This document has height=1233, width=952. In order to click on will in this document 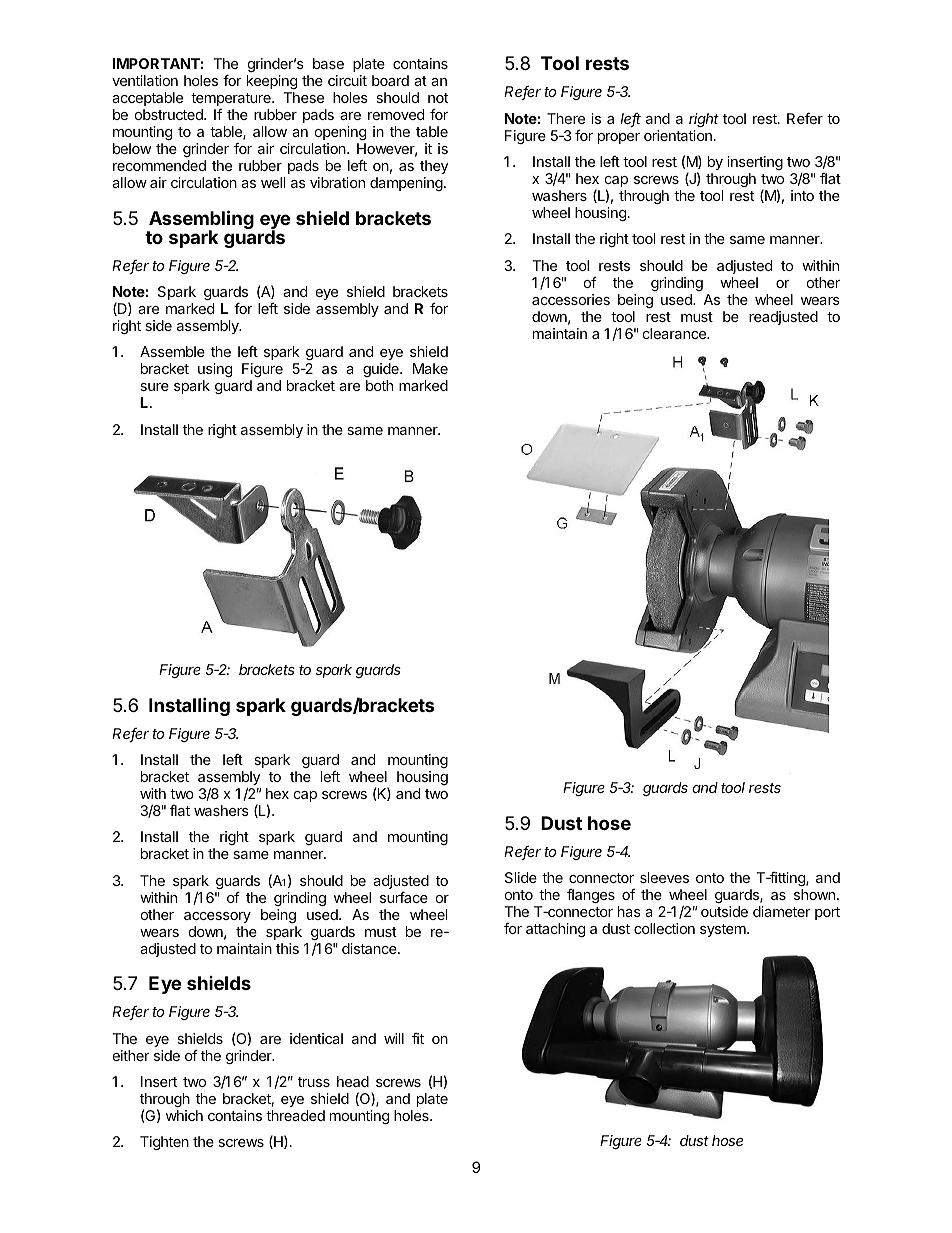, I will do `click(394, 1038)`.
